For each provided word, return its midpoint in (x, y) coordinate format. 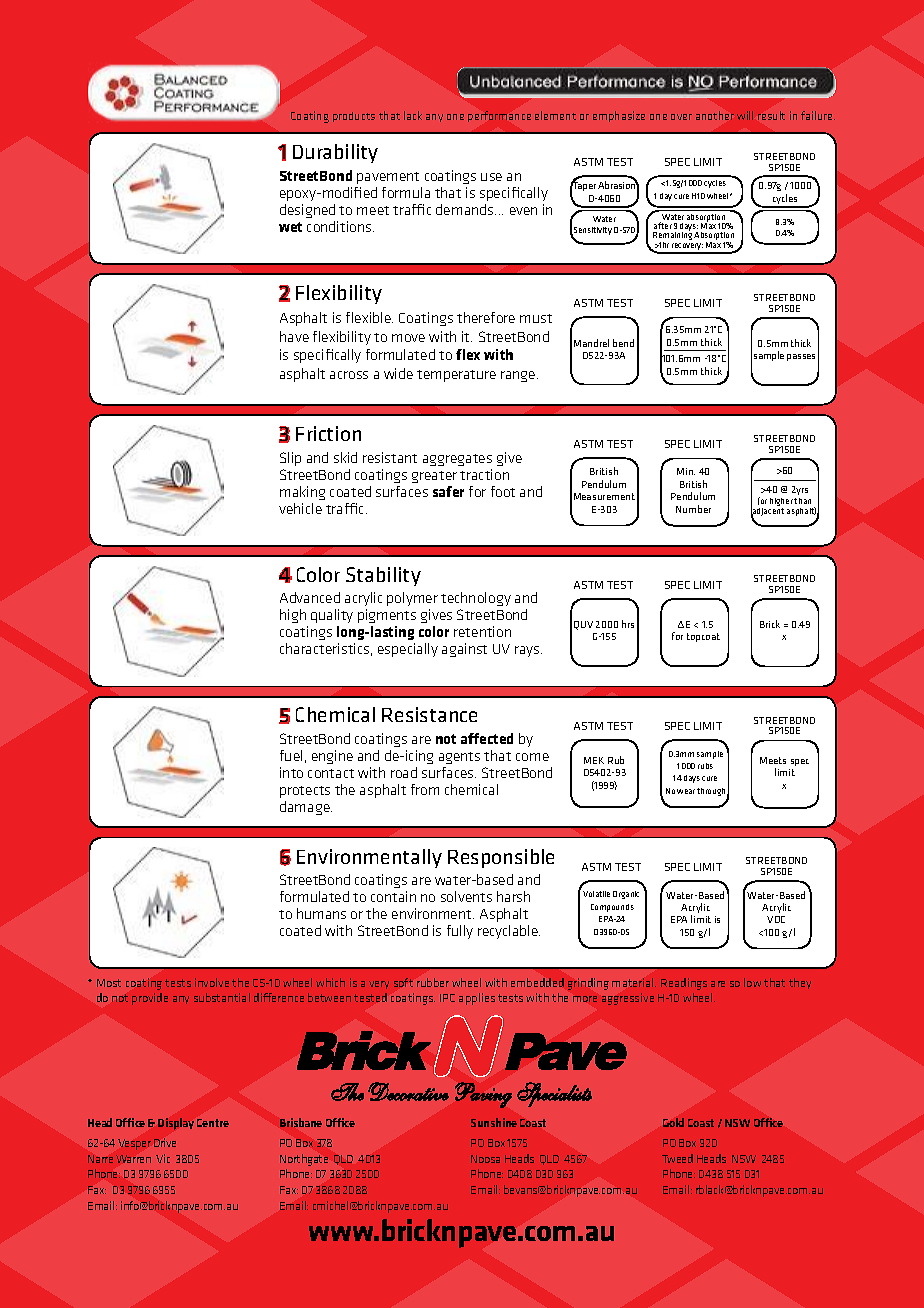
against (464, 650)
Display (176, 1124)
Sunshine (494, 1122)
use (491, 177)
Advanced (310, 597)
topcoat (703, 637)
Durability (335, 153)
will (745, 115)
